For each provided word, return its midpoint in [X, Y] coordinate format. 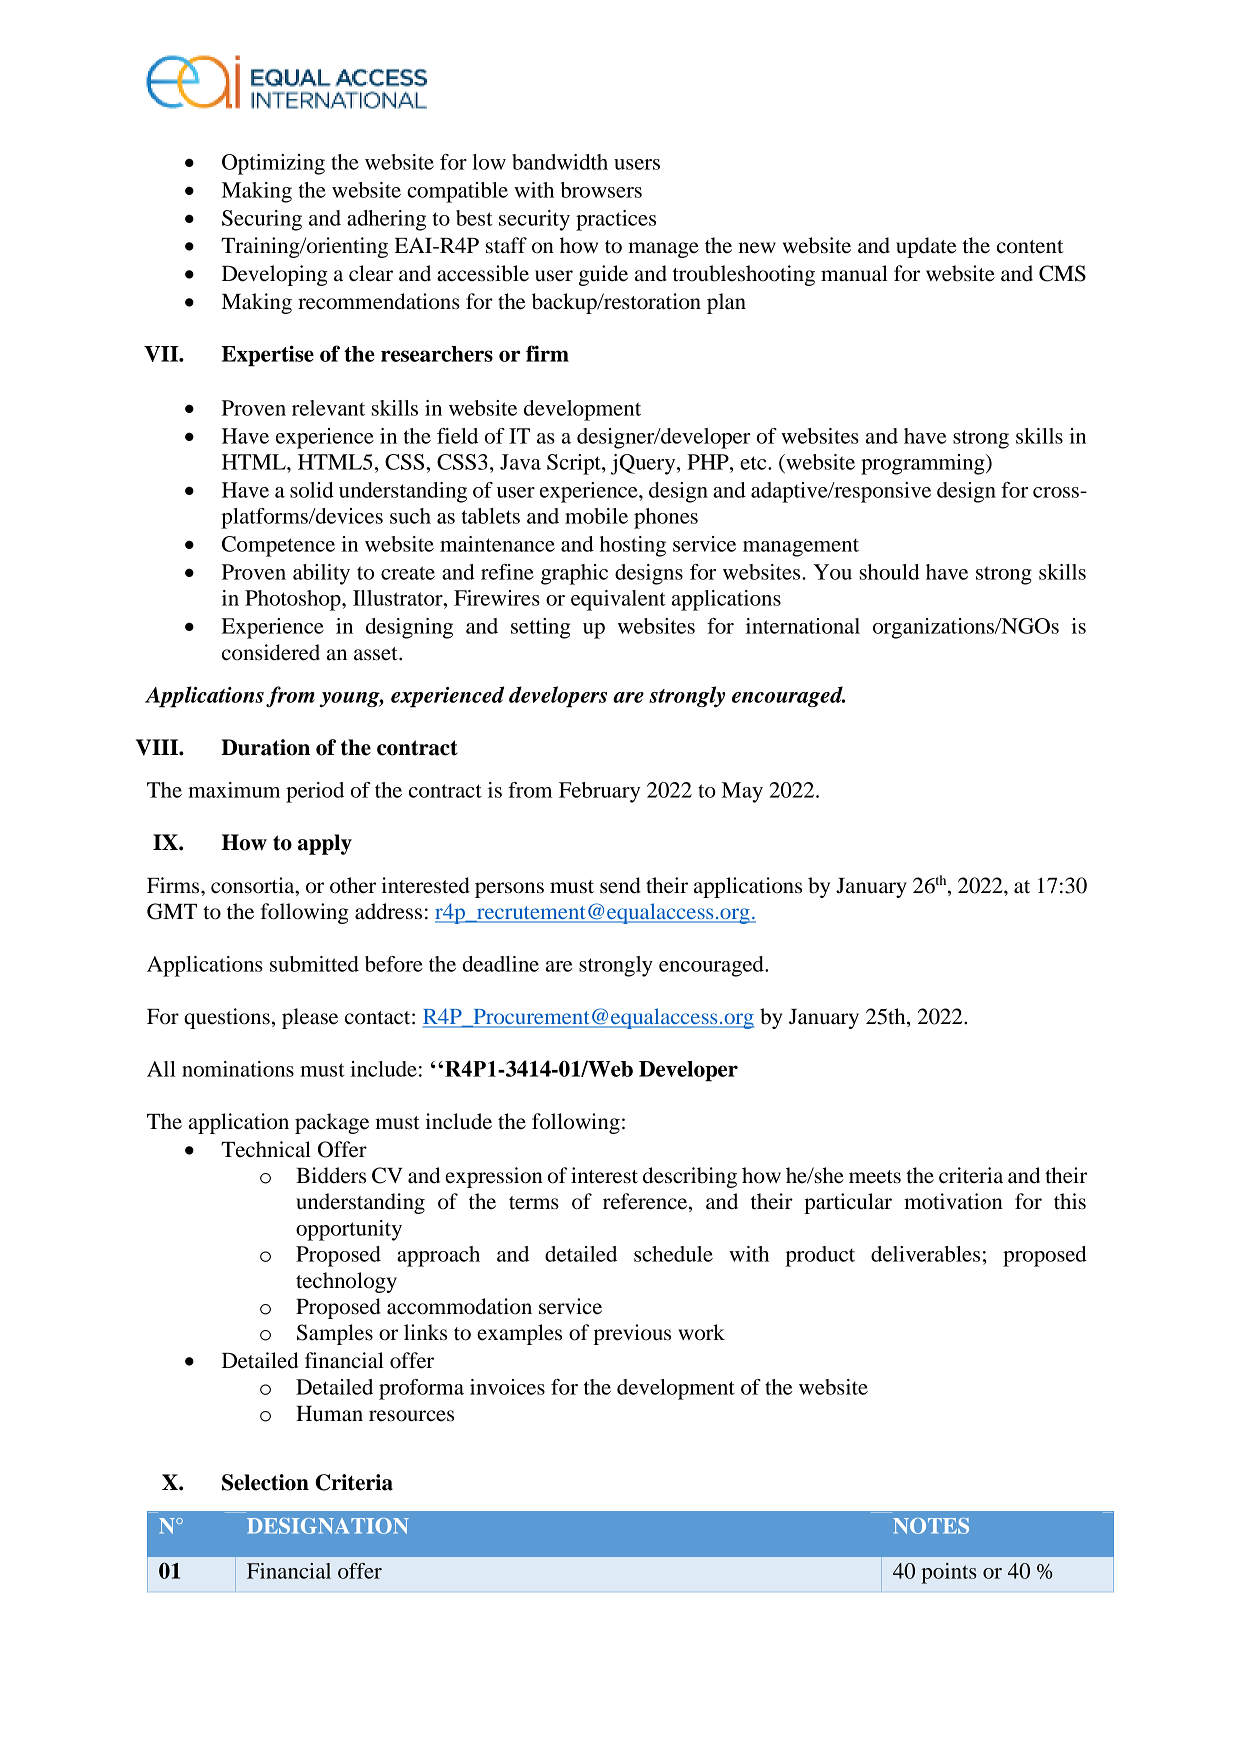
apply [325, 844]
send [620, 885]
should [890, 572]
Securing [262, 220]
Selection [265, 1482]
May [742, 792]
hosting [633, 546]
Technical [266, 1149]
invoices [507, 1387]
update [926, 247]
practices [616, 220]
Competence [278, 546]
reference [646, 1202]
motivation [953, 1201]
